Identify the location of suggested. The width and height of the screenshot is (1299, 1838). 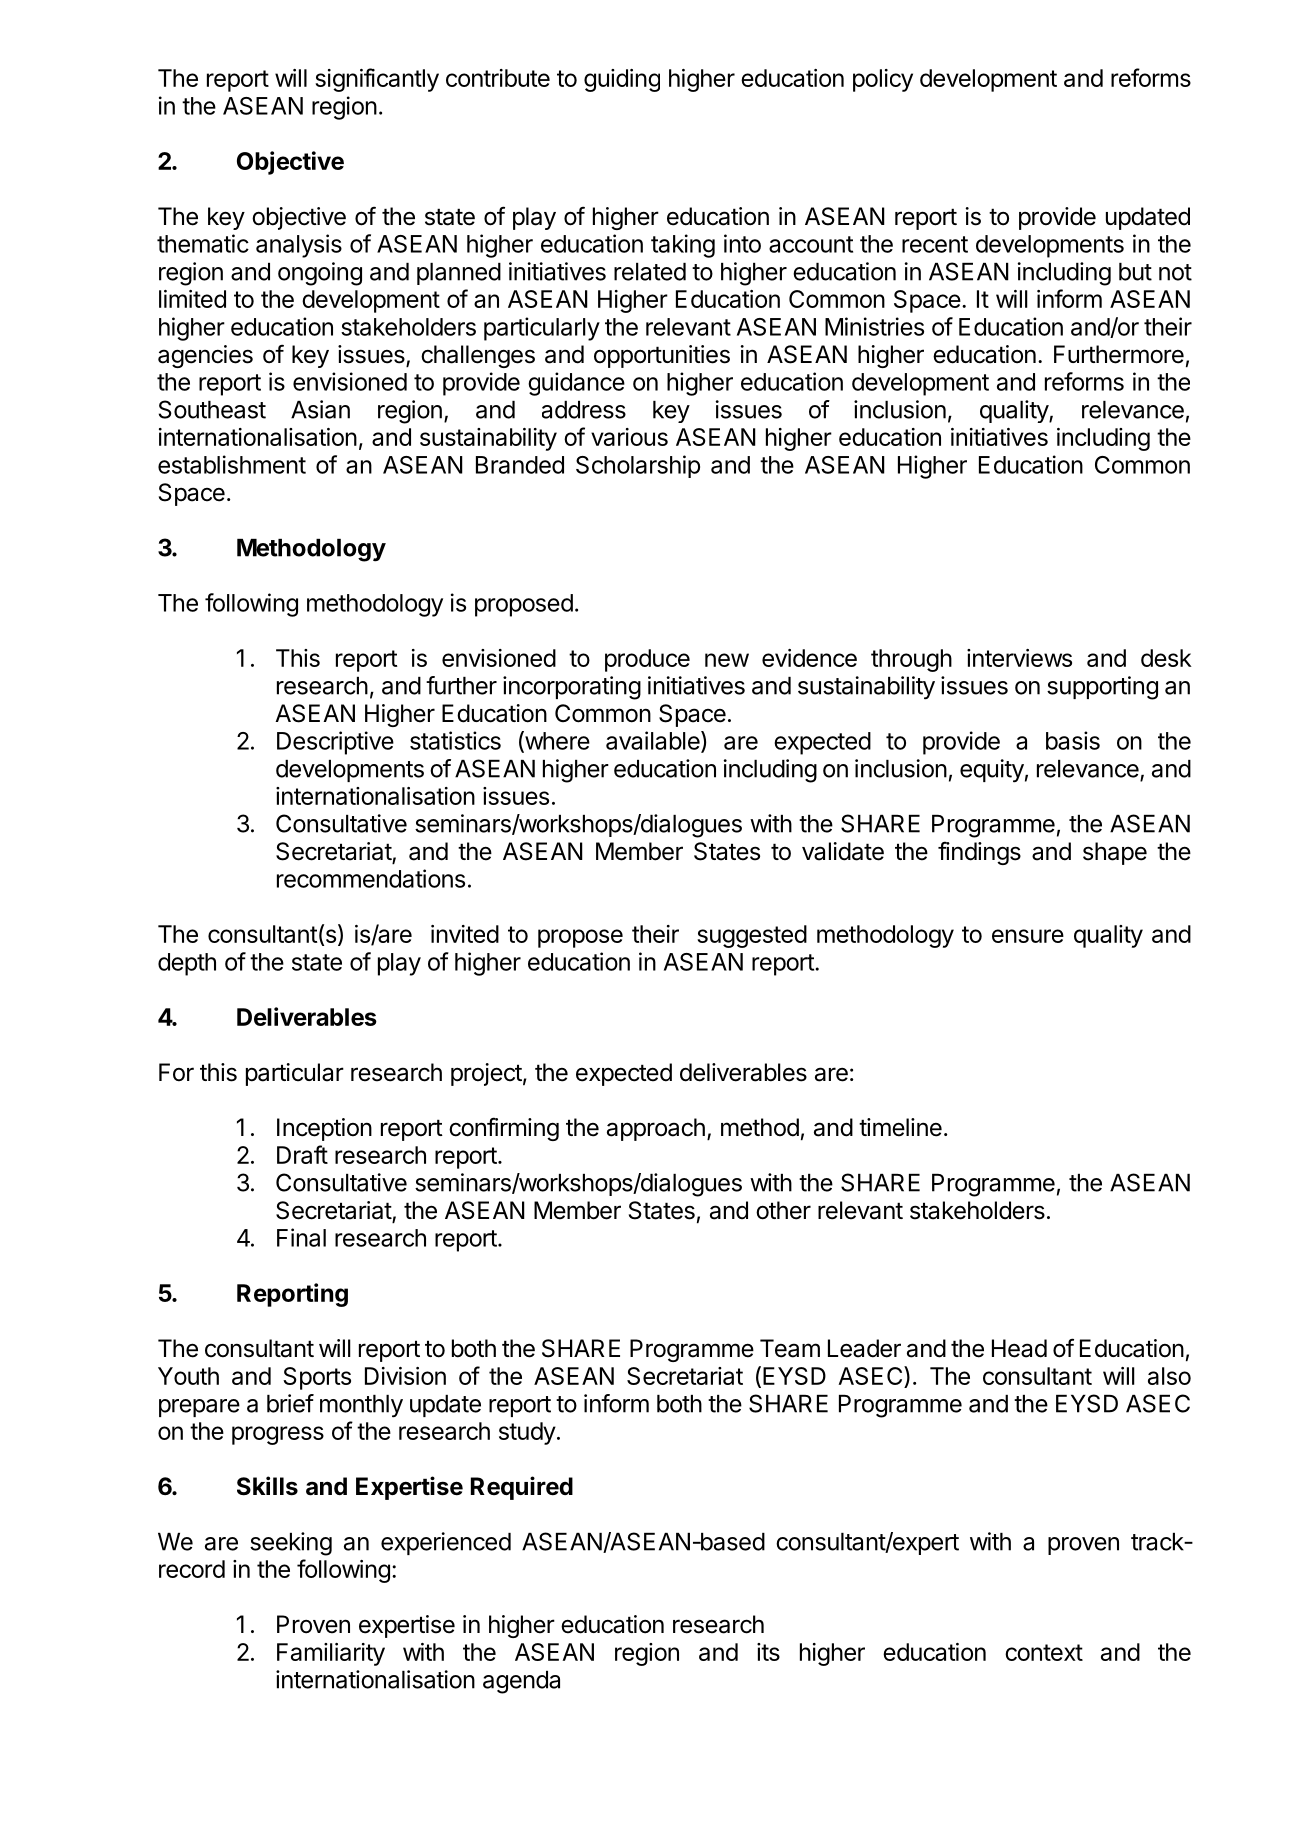
(752, 936).
